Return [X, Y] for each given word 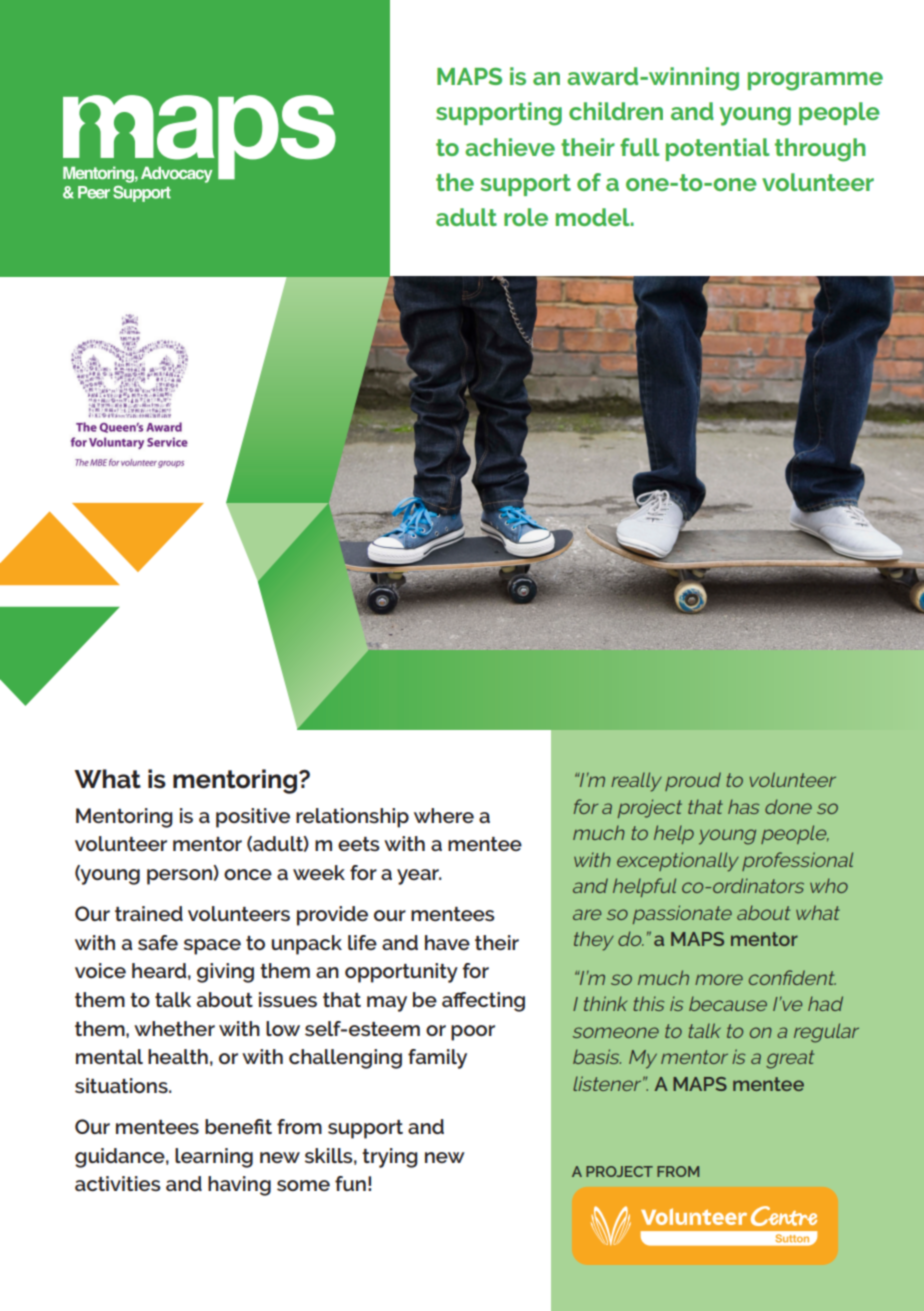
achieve [510, 147]
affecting [483, 1002]
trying [390, 1158]
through [820, 150]
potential [717, 149]
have [447, 942]
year [419, 877]
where [444, 815]
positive [253, 818]
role [526, 217]
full [639, 147]
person [179, 877]
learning [214, 1158]
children [616, 111]
